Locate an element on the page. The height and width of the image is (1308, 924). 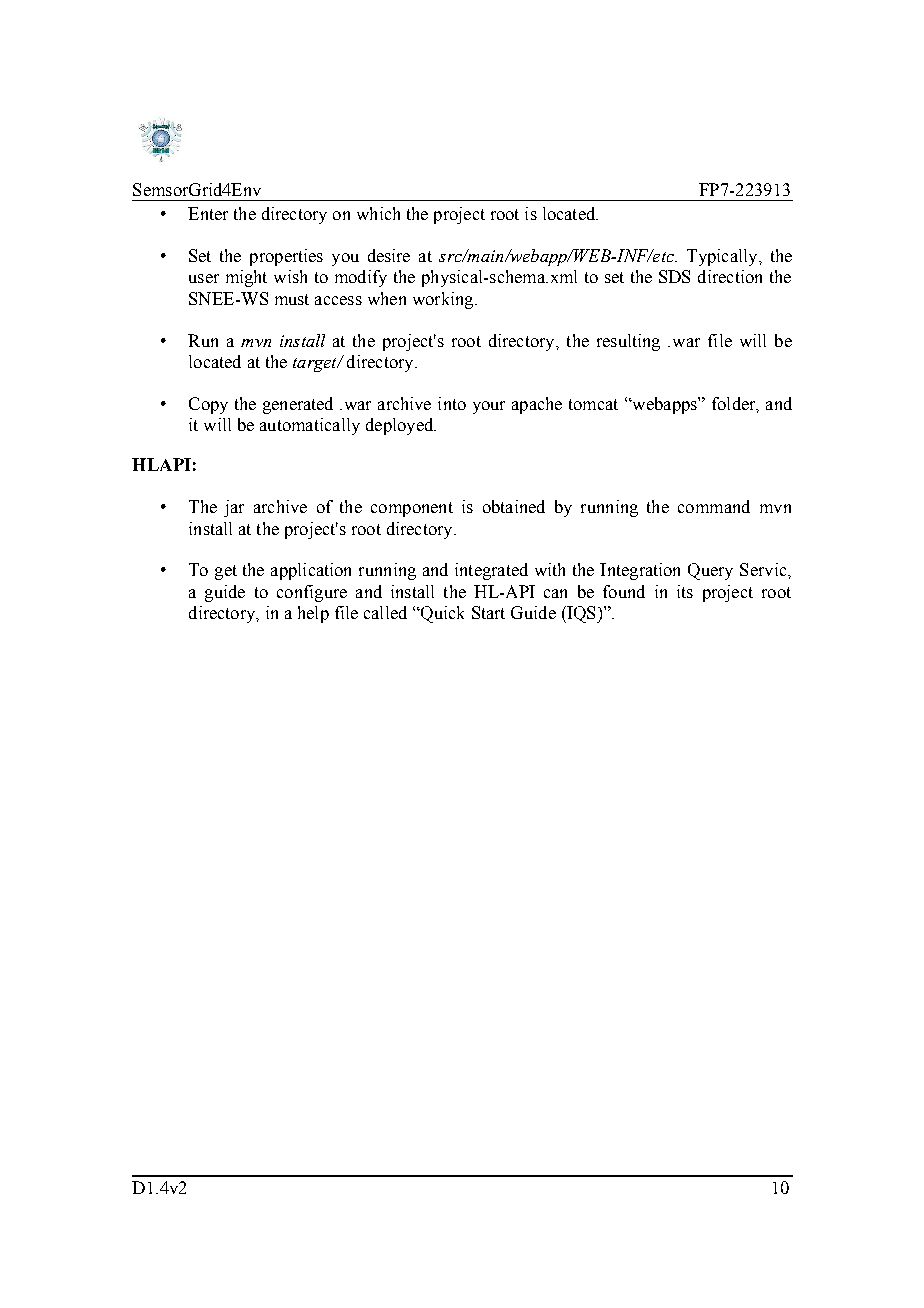
command is located at coordinates (714, 506).
